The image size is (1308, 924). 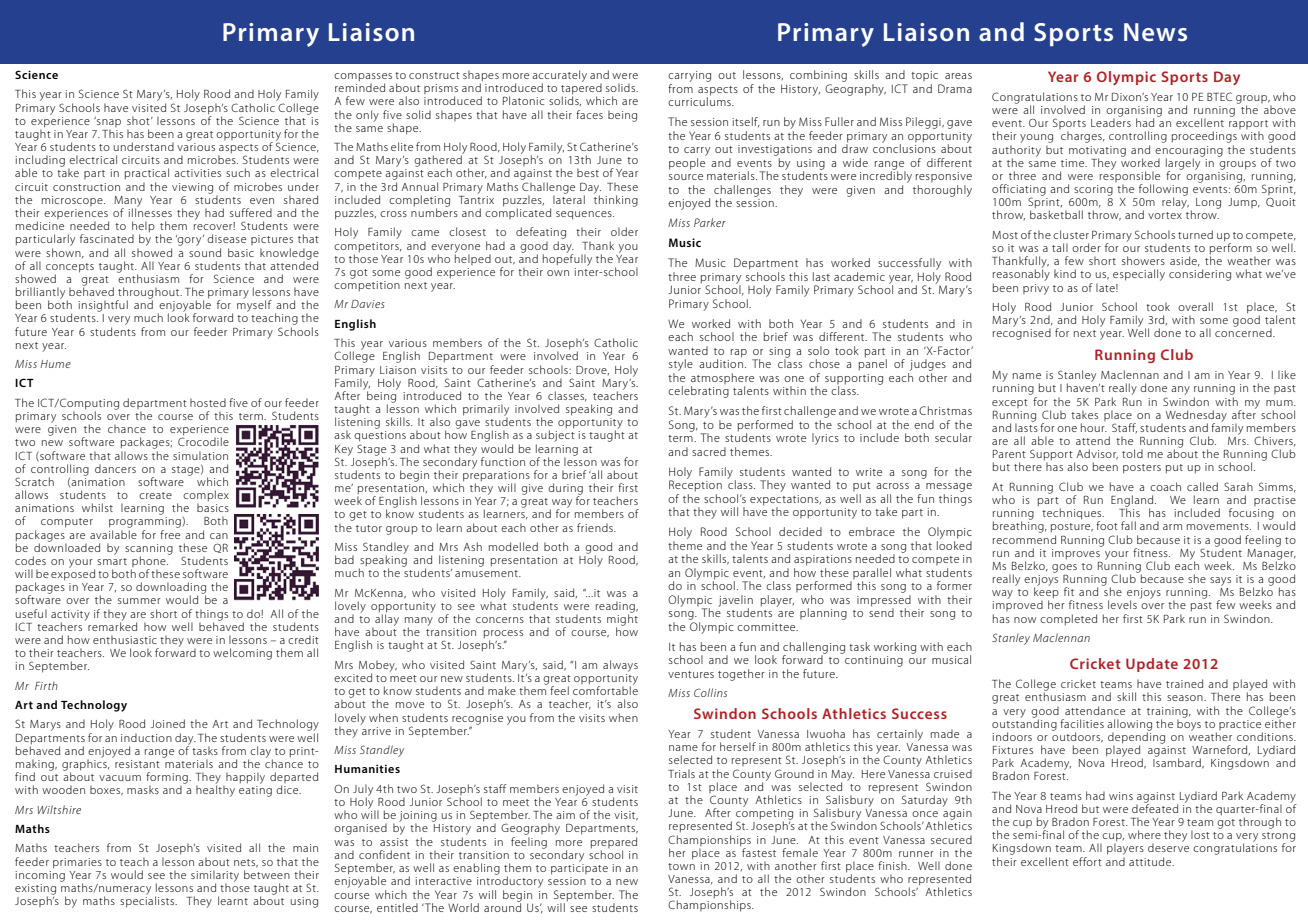 I want to click on showers, so click(x=1143, y=260).
